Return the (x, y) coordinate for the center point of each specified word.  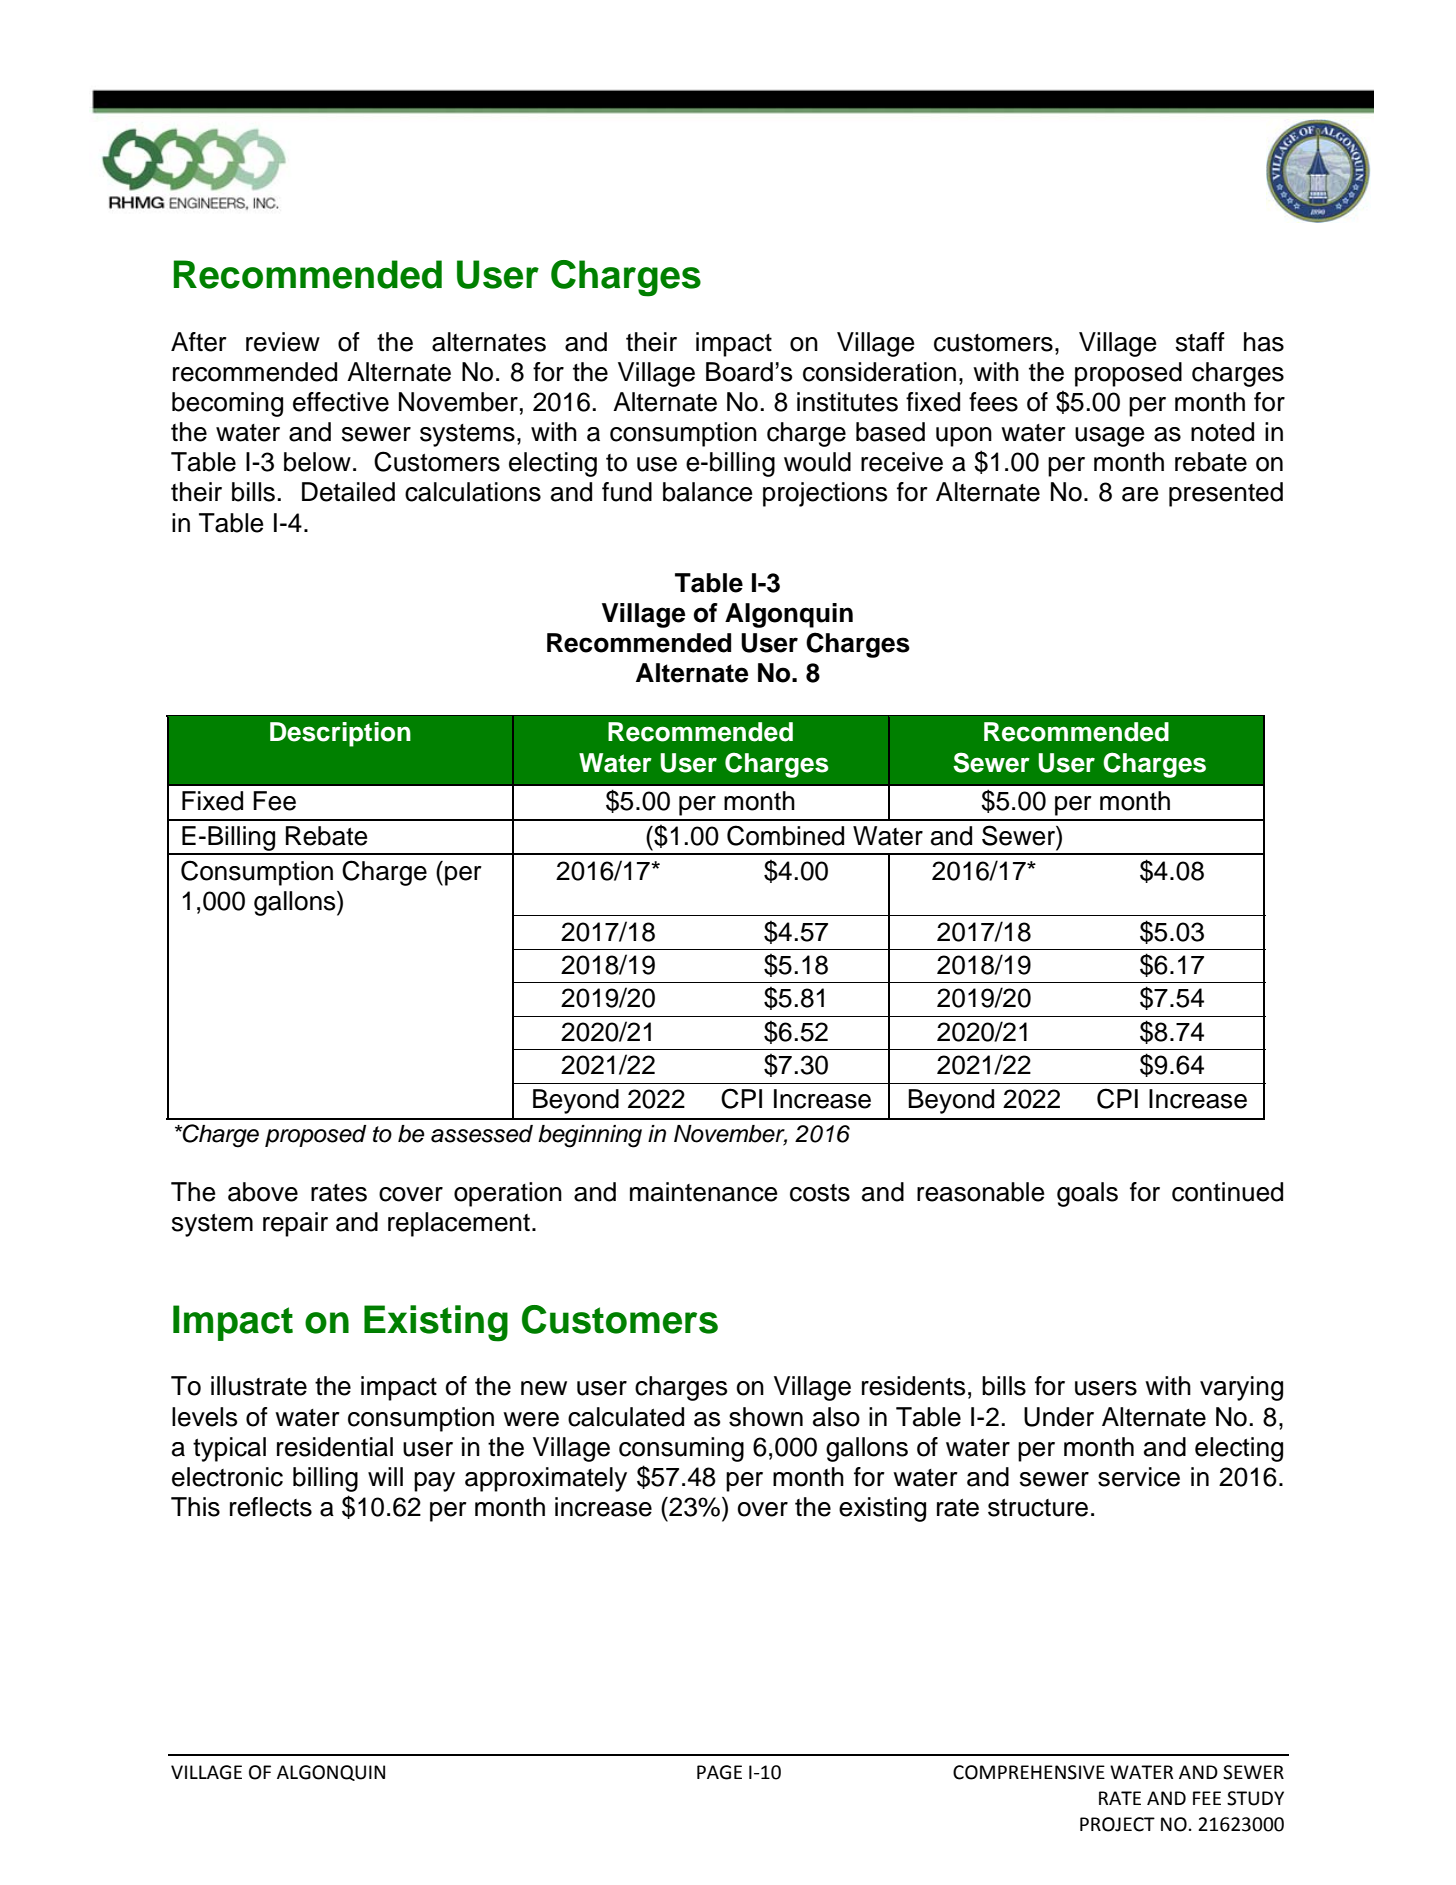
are (1140, 494)
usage (1109, 437)
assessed (482, 1134)
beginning (590, 1136)
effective (341, 402)
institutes (847, 402)
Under (1059, 1417)
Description (340, 734)
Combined (785, 835)
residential (335, 1447)
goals (1087, 1194)
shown (766, 1417)
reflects (271, 1507)
